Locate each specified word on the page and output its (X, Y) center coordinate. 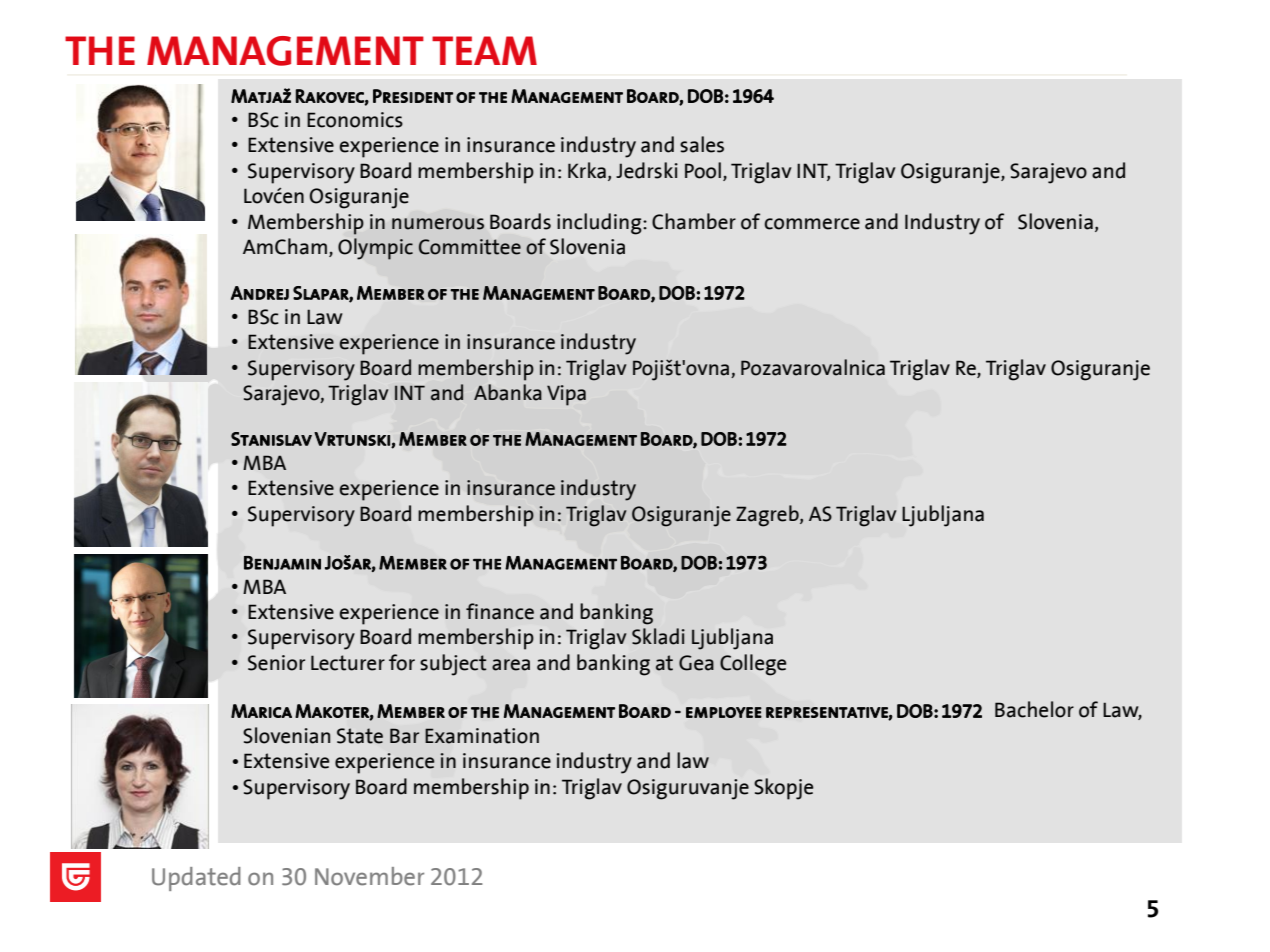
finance (500, 611)
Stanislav (271, 439)
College (753, 665)
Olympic (375, 249)
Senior (276, 663)
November (369, 876)
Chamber (694, 221)
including (600, 224)
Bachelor (1034, 709)
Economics (355, 120)
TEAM (484, 50)
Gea (696, 663)
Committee (470, 247)
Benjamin (282, 563)
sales (702, 144)
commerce (812, 224)
